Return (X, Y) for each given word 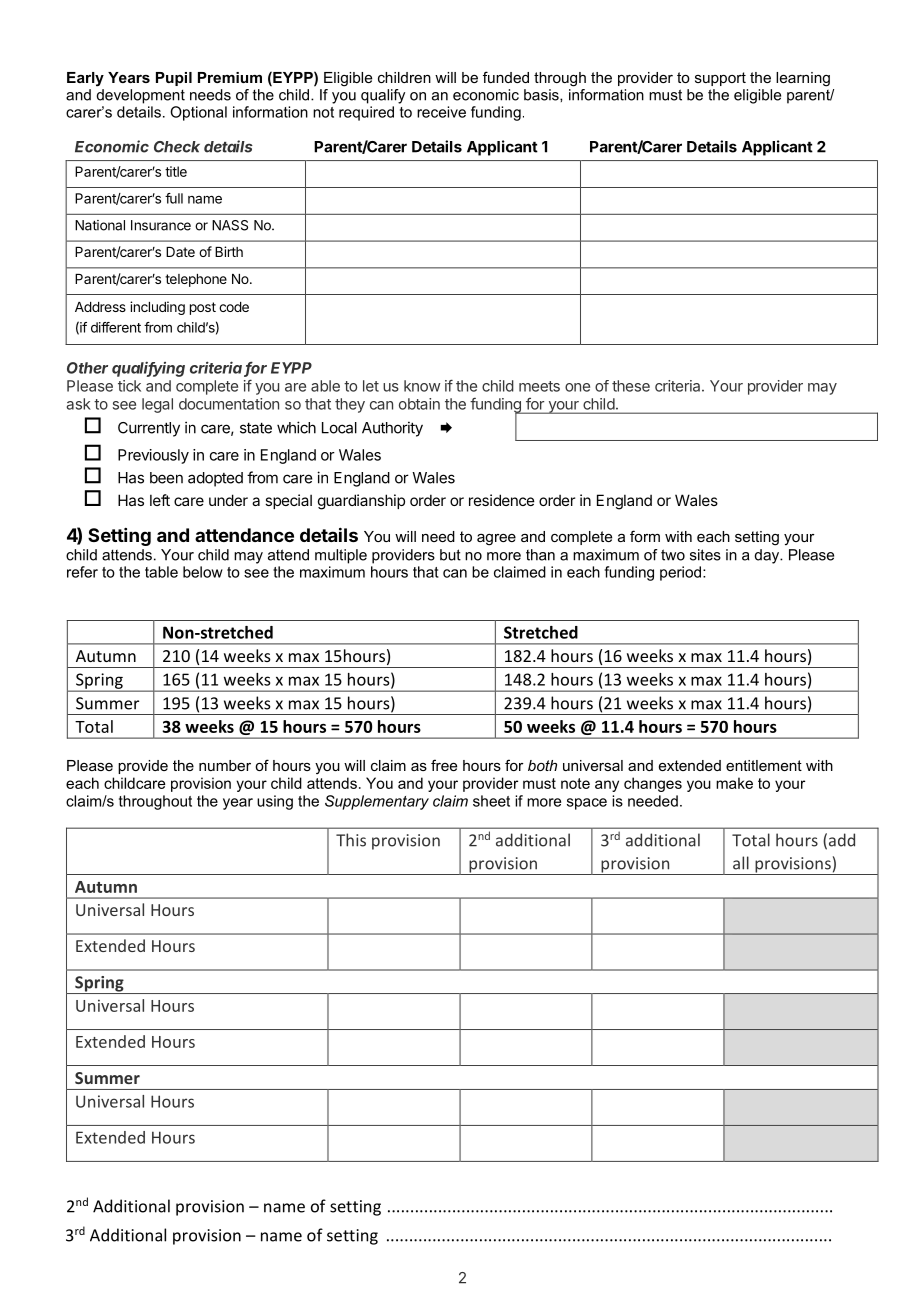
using (275, 802)
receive (441, 112)
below (203, 572)
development (141, 96)
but (450, 555)
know (422, 386)
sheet (491, 801)
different (116, 327)
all (741, 863)
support (720, 79)
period (682, 573)
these (631, 386)
